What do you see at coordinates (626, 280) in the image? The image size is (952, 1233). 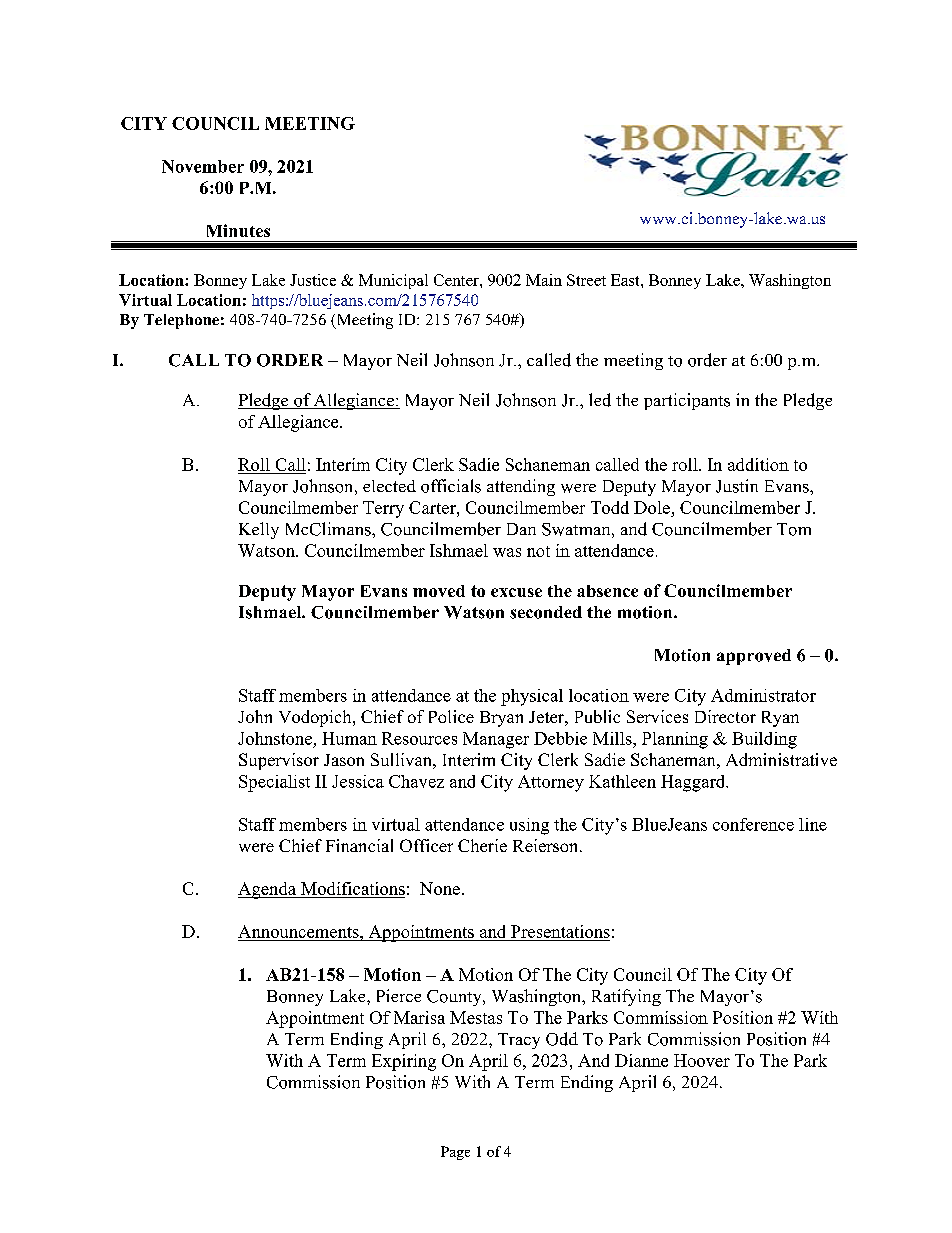 I see `East` at bounding box center [626, 280].
